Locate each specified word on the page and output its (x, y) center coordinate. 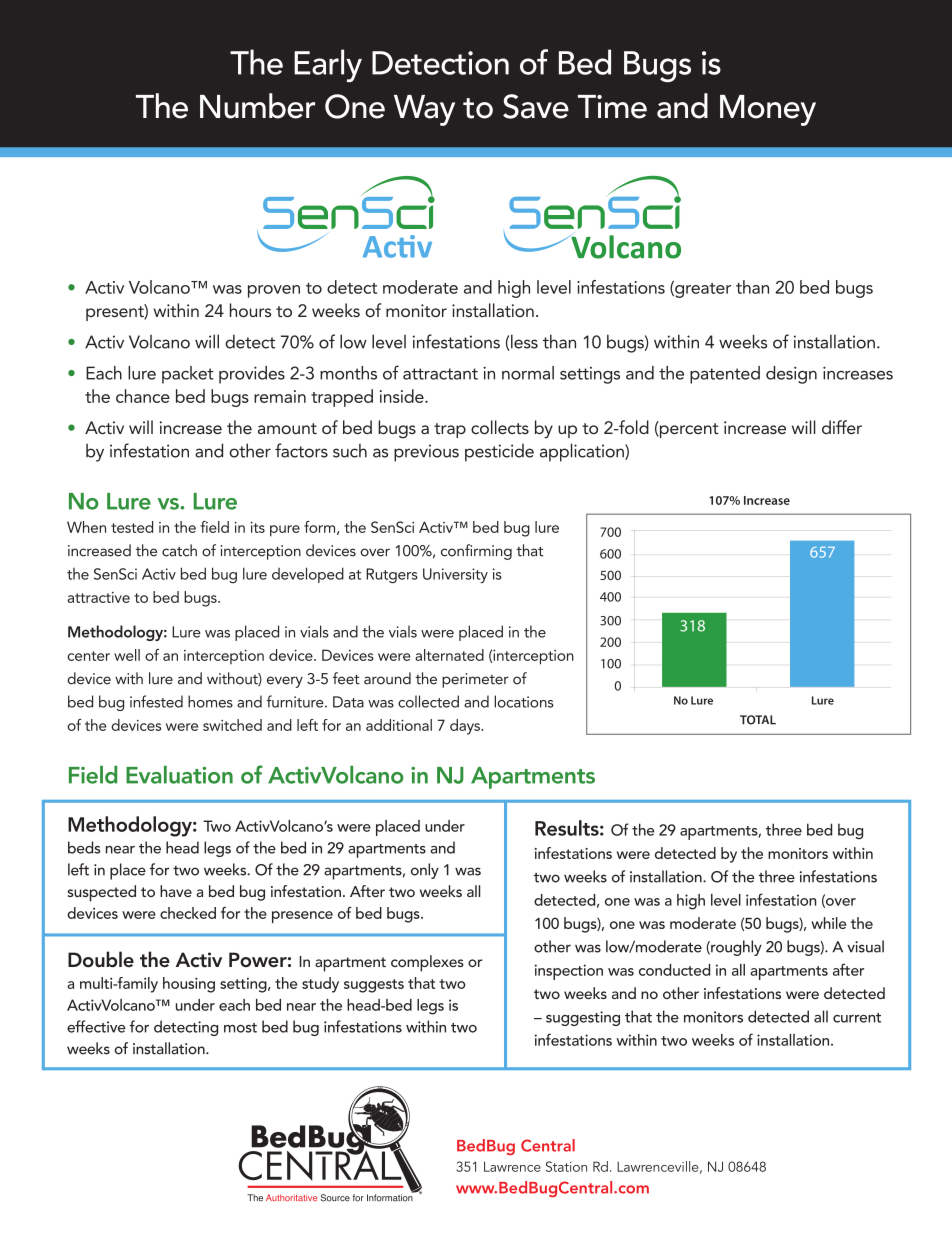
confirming (476, 552)
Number (257, 106)
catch (179, 550)
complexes (427, 963)
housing (189, 985)
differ (842, 427)
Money (768, 110)
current (857, 1018)
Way (424, 110)
